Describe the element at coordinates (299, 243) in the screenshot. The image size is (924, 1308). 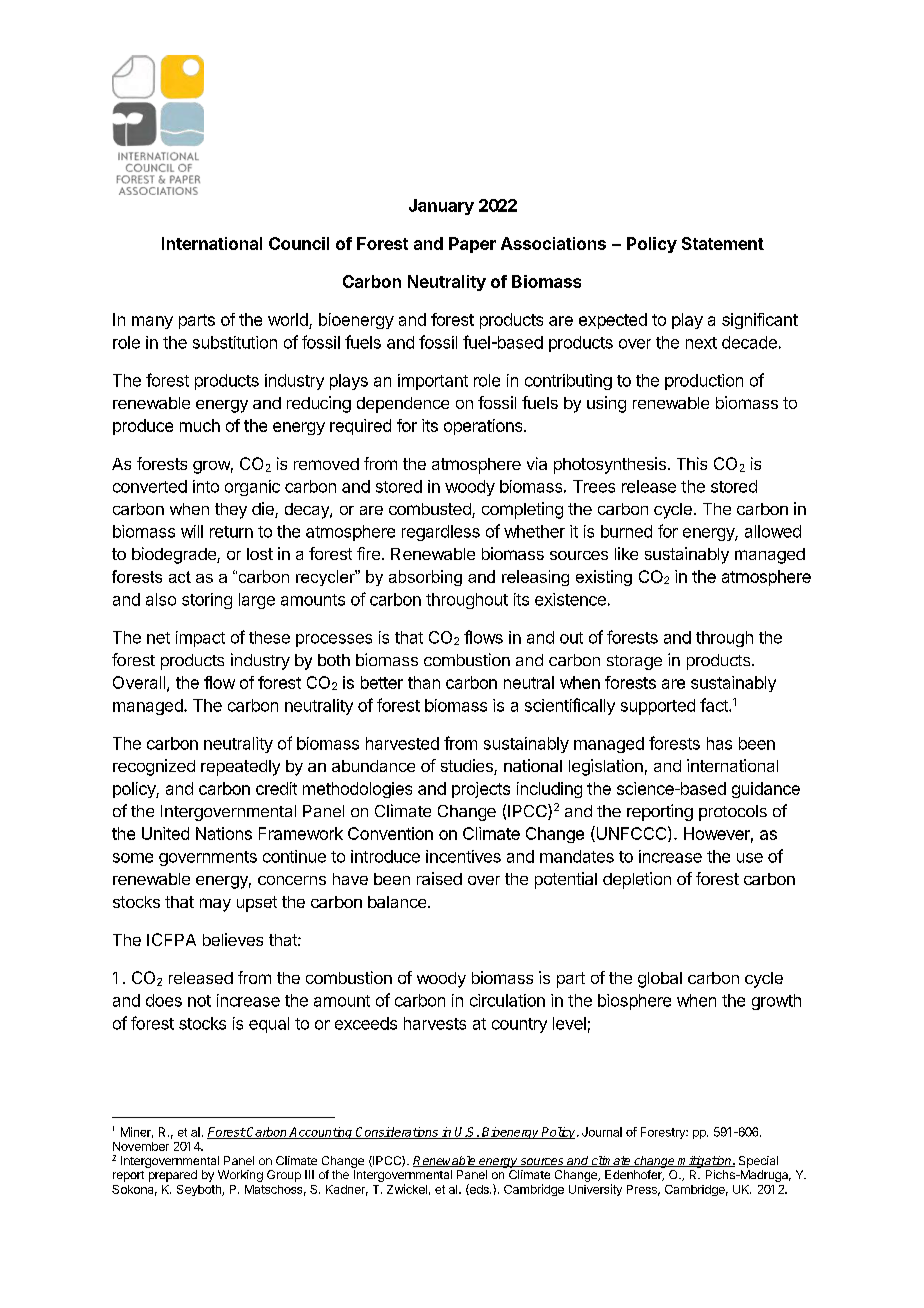
I see `Council` at that location.
